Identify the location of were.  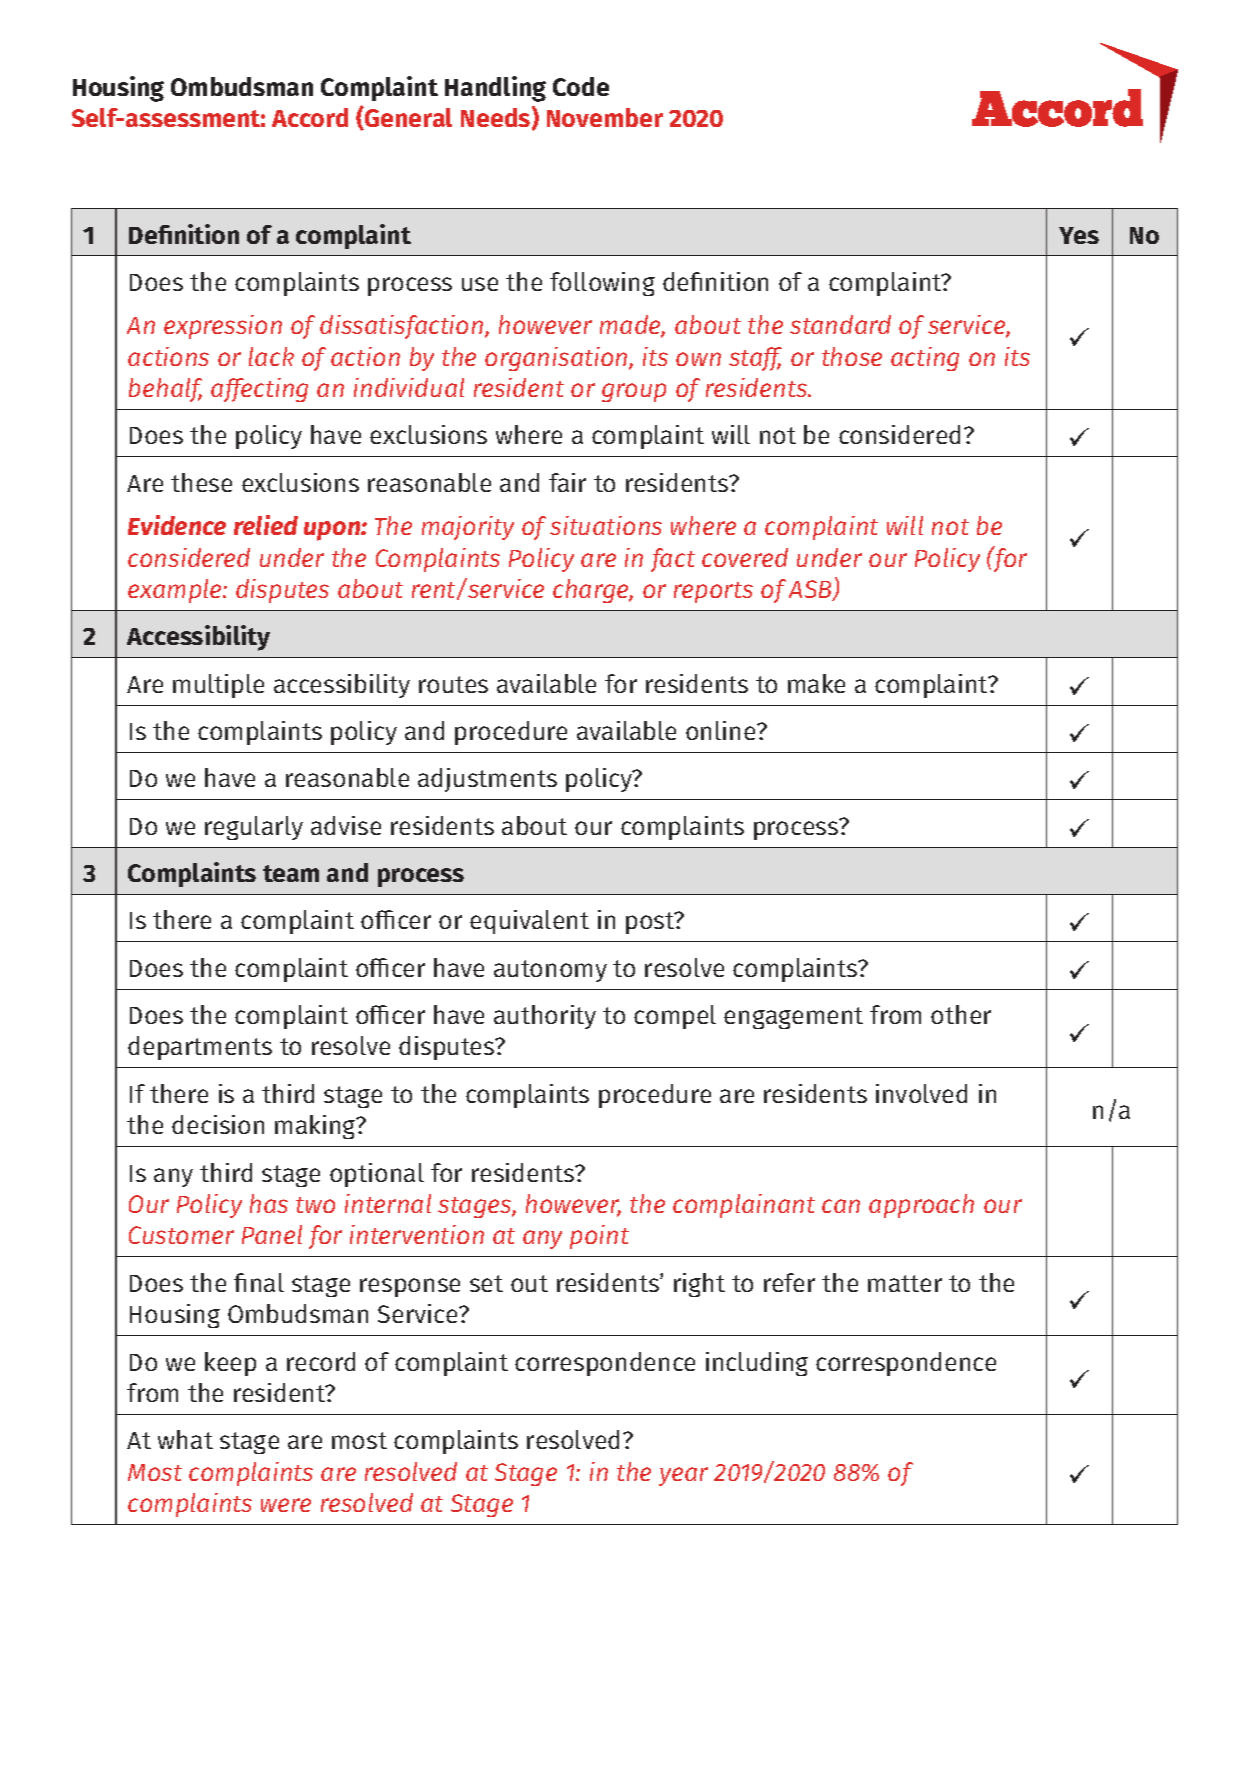
(286, 1505).
